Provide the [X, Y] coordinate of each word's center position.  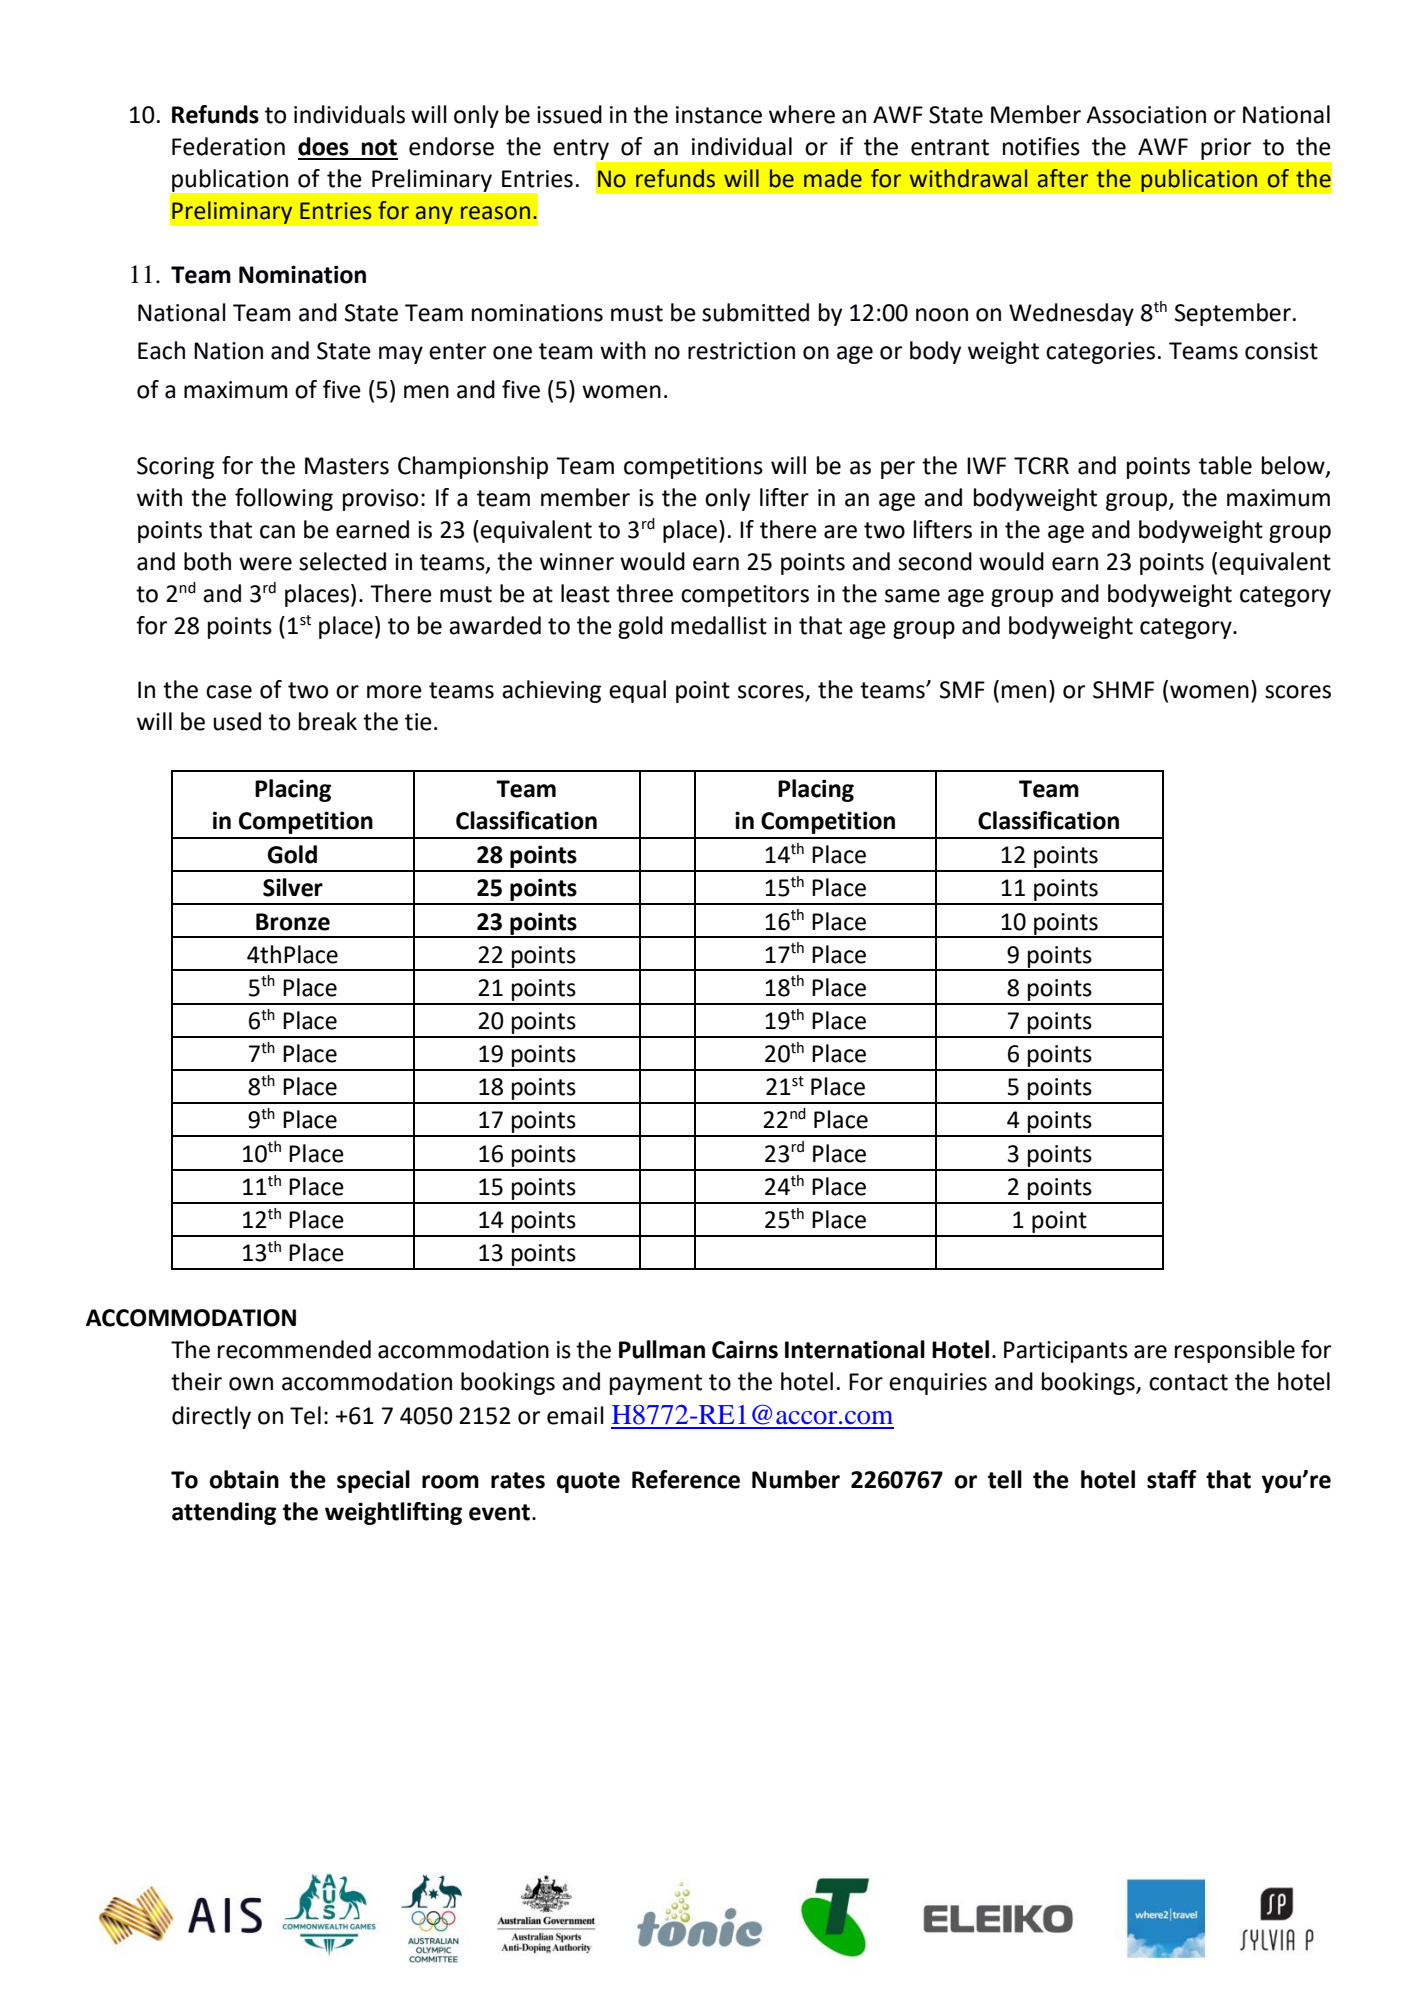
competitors [745, 596]
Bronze [293, 922]
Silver [293, 887]
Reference [686, 1479]
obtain [244, 1479]
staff [1172, 1479]
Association [1146, 115]
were [265, 564]
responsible [1235, 1351]
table [1225, 465]
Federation [228, 146]
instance [719, 115]
